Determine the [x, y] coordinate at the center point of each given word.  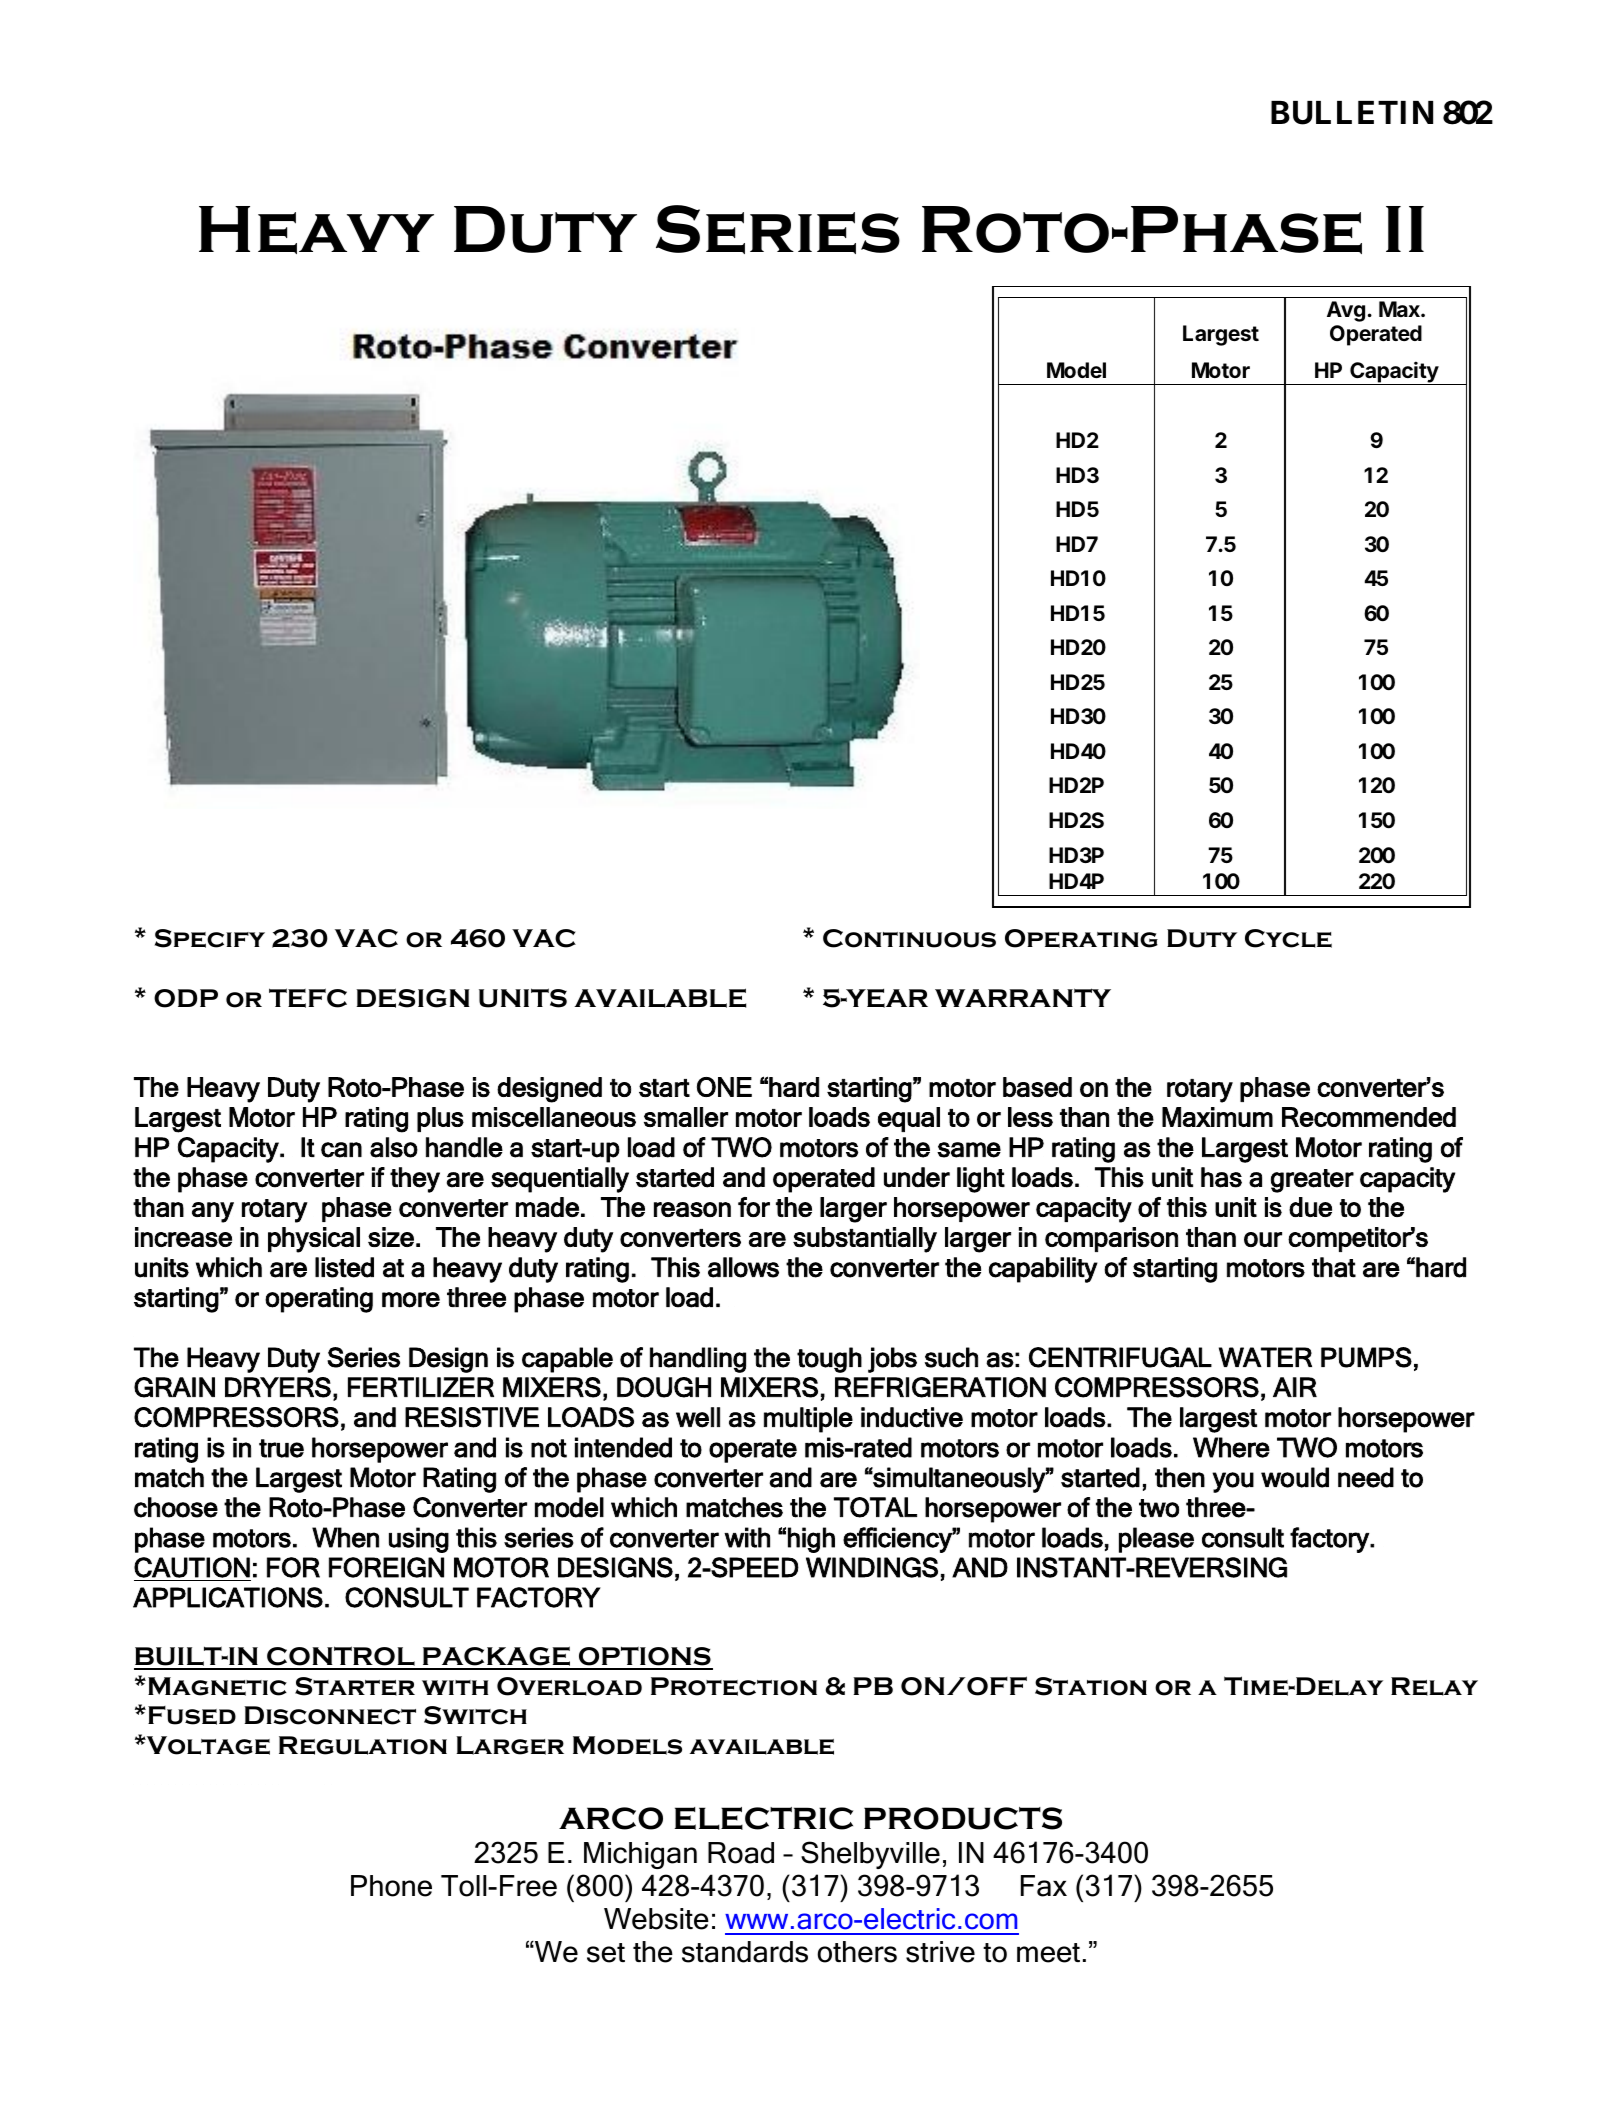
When [345, 1537]
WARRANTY [1023, 997]
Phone [391, 1886]
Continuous [909, 938]
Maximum [1217, 1117]
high [811, 1540]
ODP [186, 998]
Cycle [1288, 938]
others [857, 1952]
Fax [1044, 1886]
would [1295, 1477]
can [341, 1150]
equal [909, 1119]
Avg [1346, 311]
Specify [210, 938]
